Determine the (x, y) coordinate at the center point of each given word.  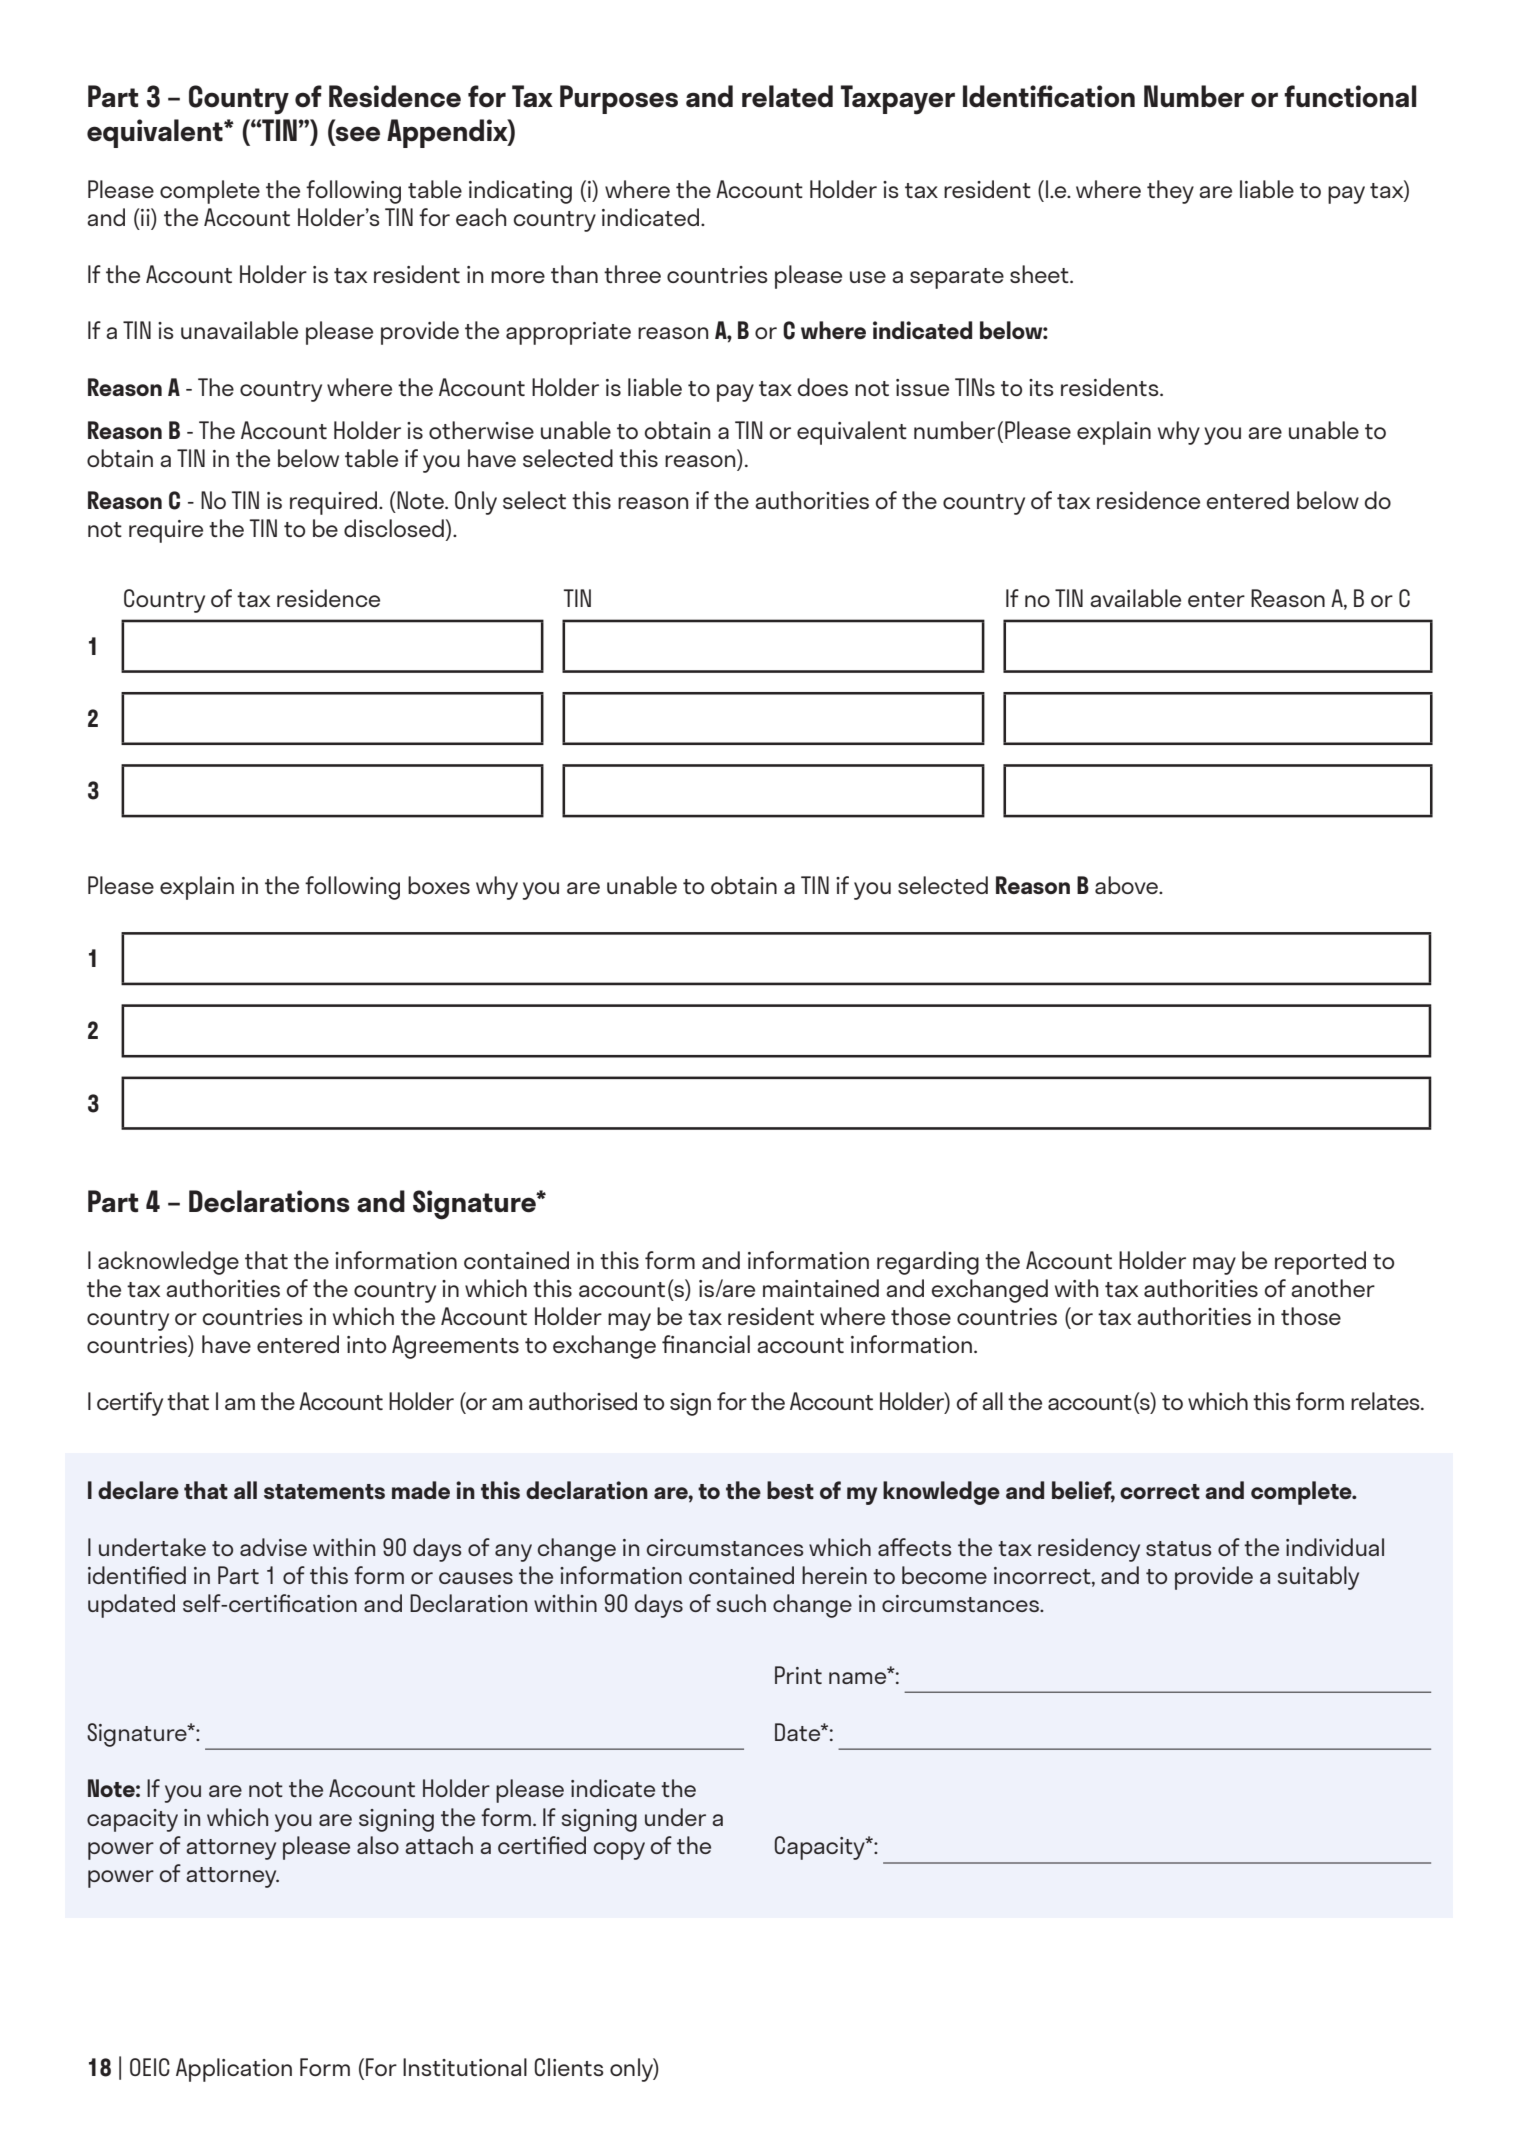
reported (1320, 1263)
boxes (439, 885)
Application (234, 2070)
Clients (569, 2067)
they (1170, 192)
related (787, 96)
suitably (1318, 1578)
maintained (821, 1288)
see (358, 134)
